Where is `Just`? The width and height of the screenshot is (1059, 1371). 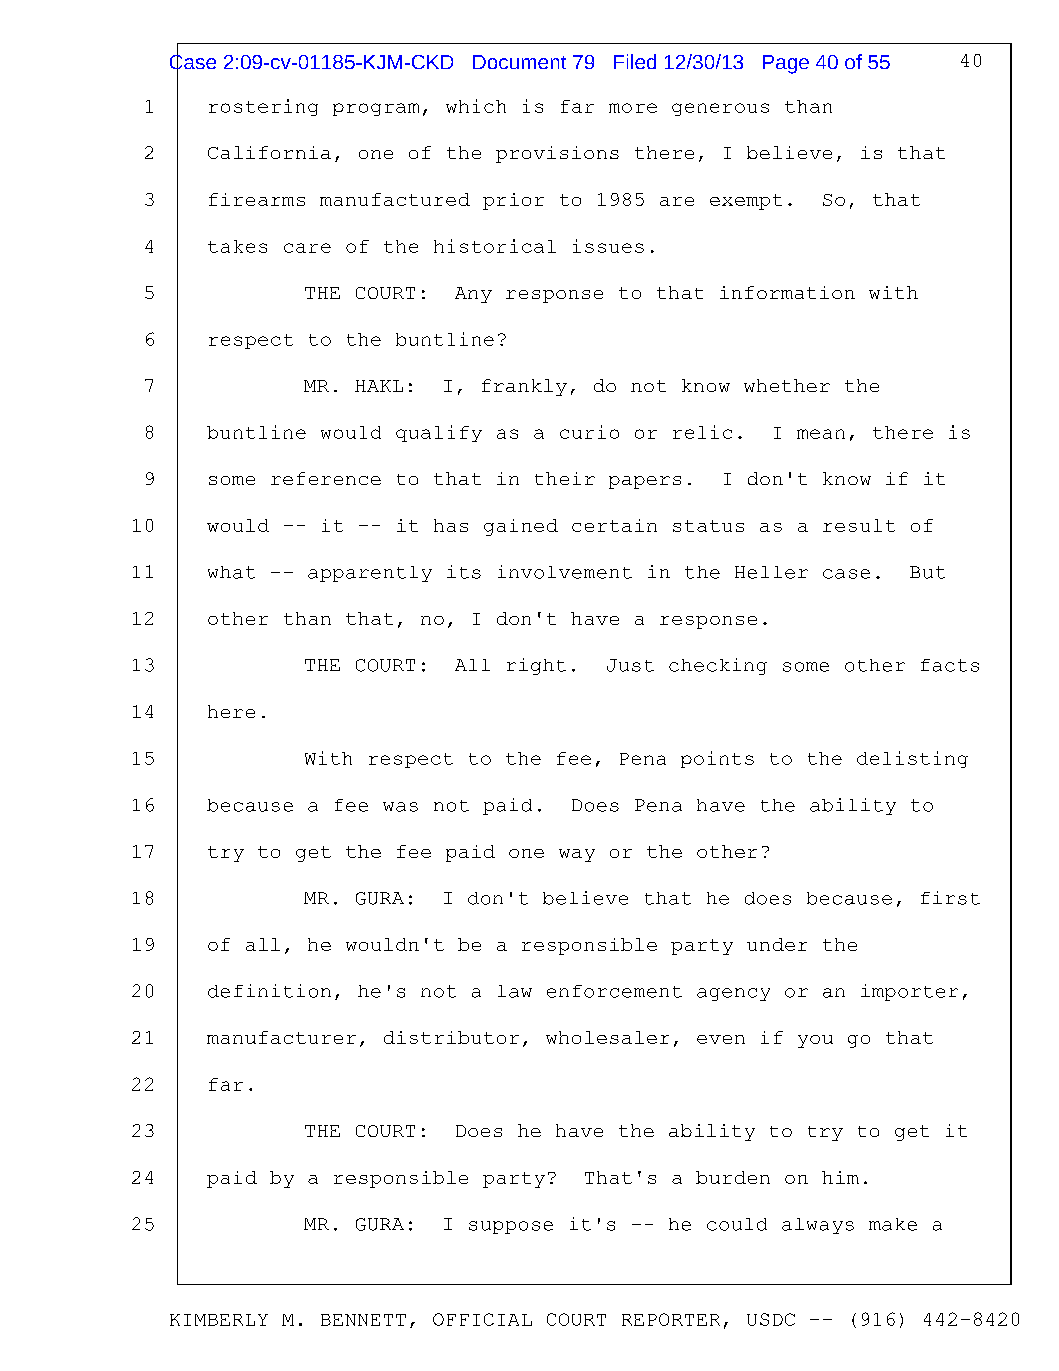 Just is located at coordinates (630, 665).
